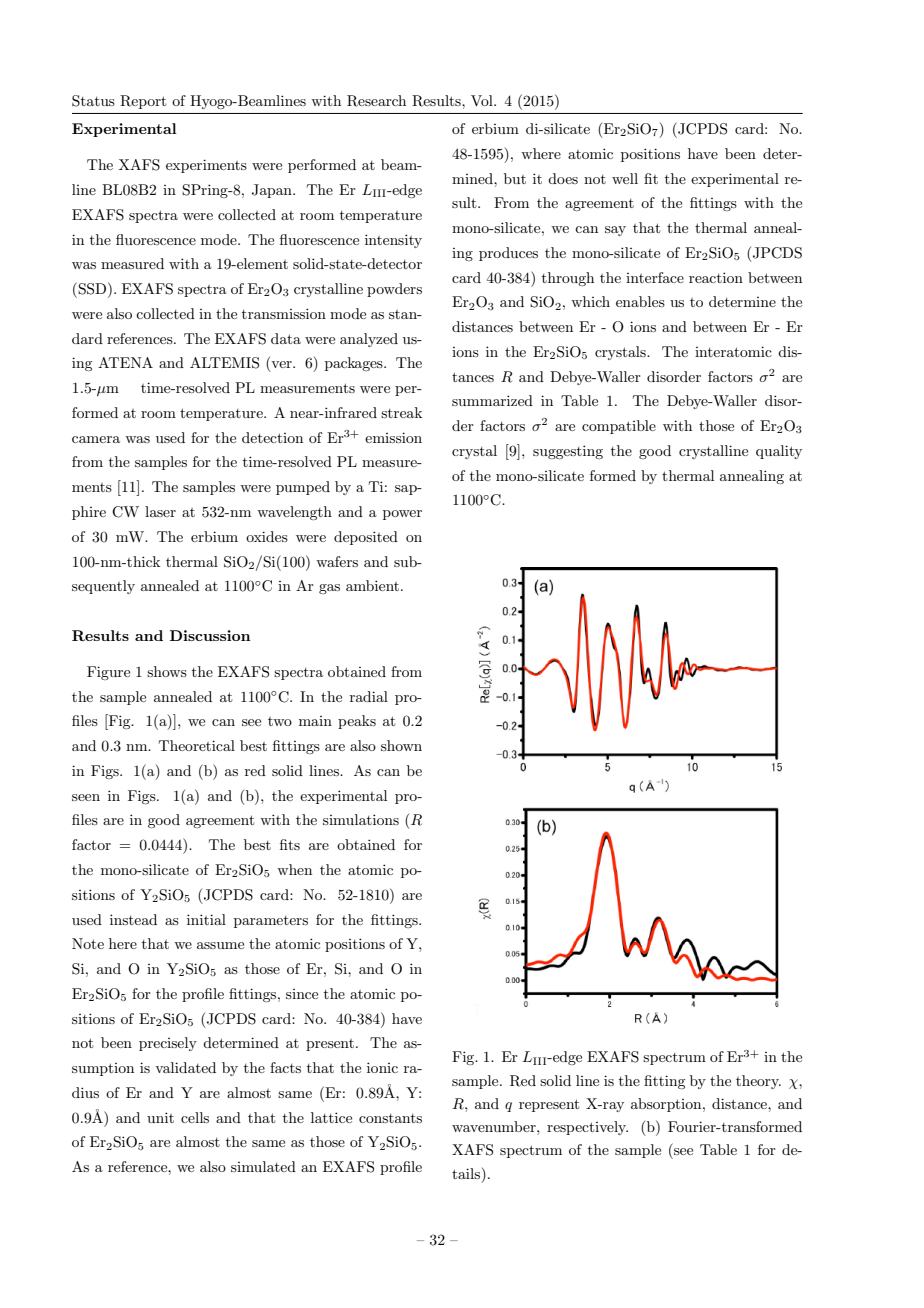 The height and width of the screenshot is (1308, 924). What do you see at coordinates (197, 745) in the screenshot?
I see `Theoretical` at bounding box center [197, 745].
